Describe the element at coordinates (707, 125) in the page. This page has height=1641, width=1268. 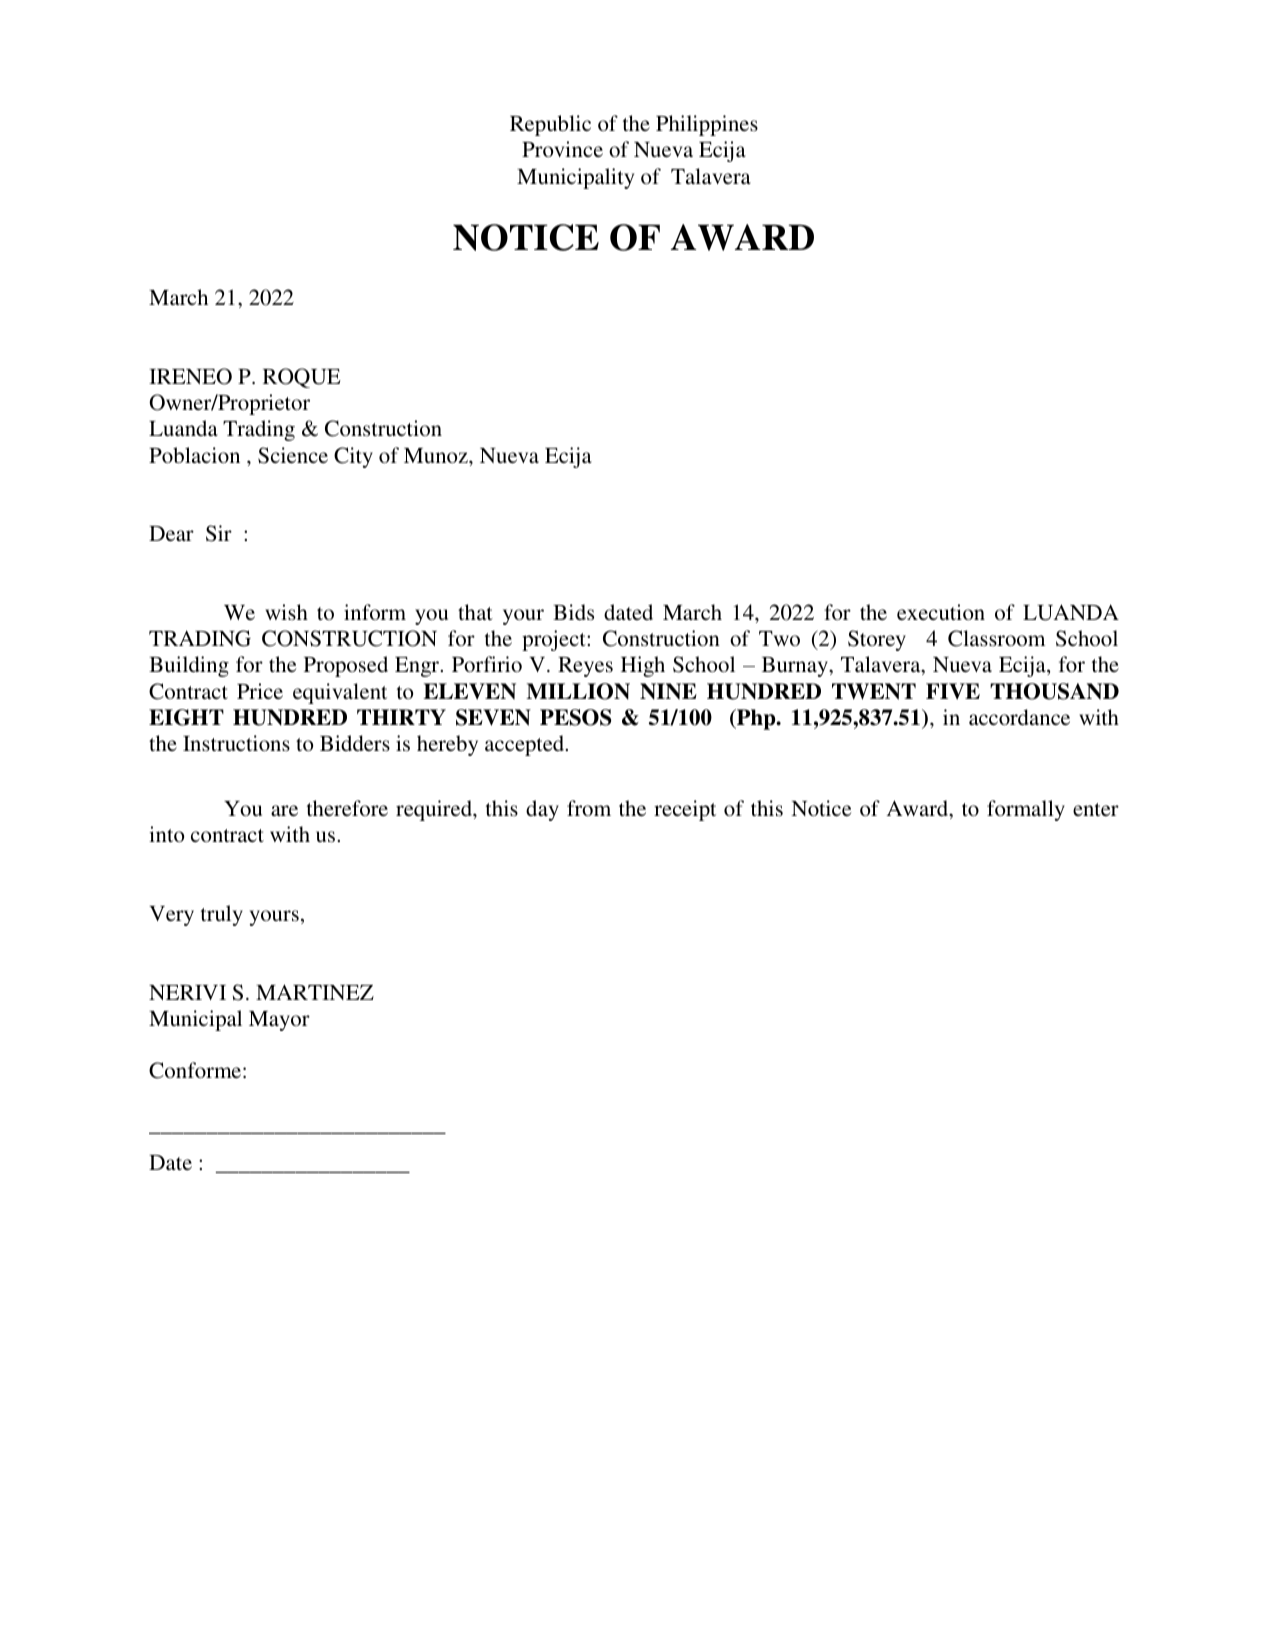
I see `Philippines` at that location.
